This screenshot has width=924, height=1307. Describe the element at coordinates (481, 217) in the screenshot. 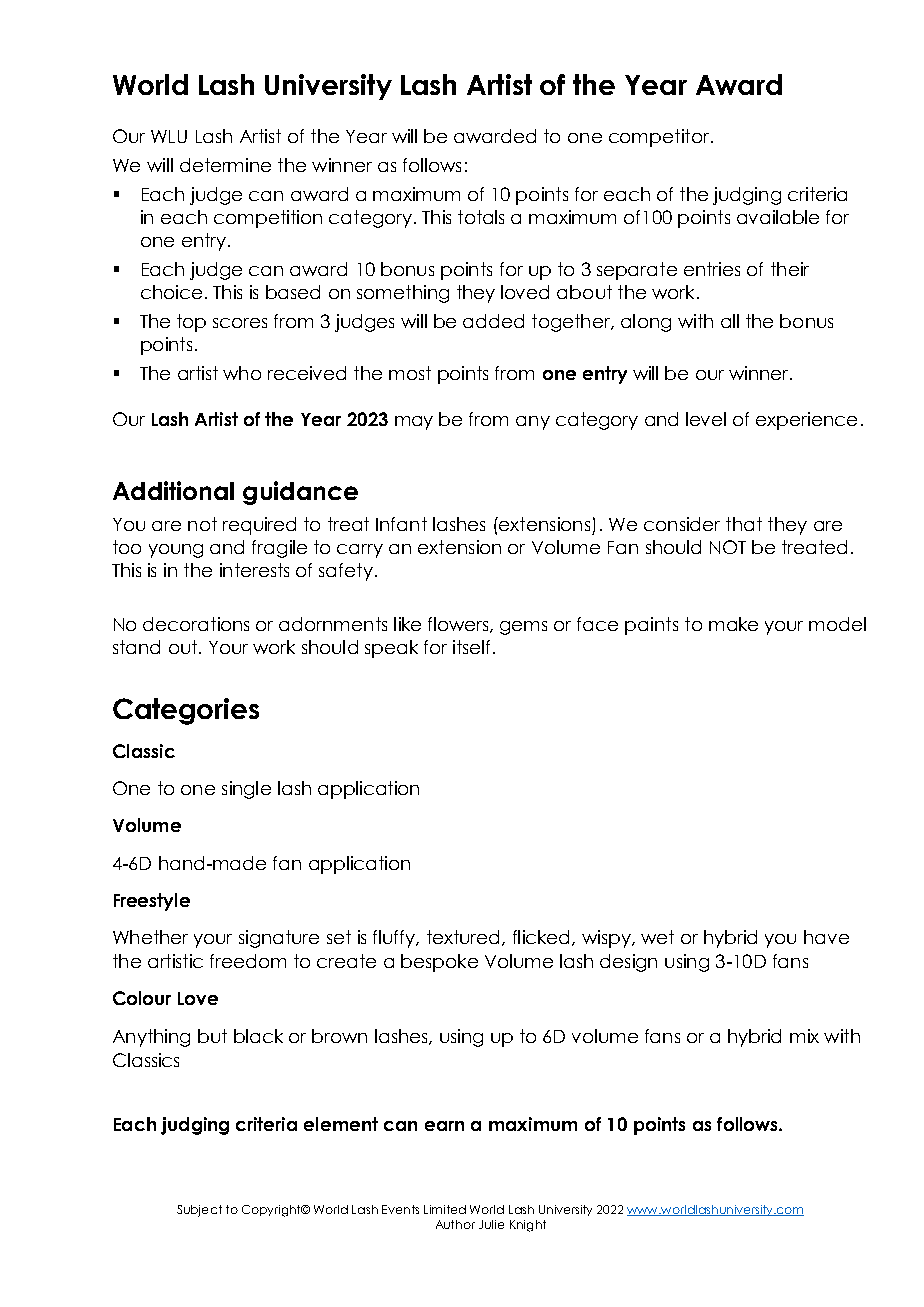

I see `totals` at that location.
